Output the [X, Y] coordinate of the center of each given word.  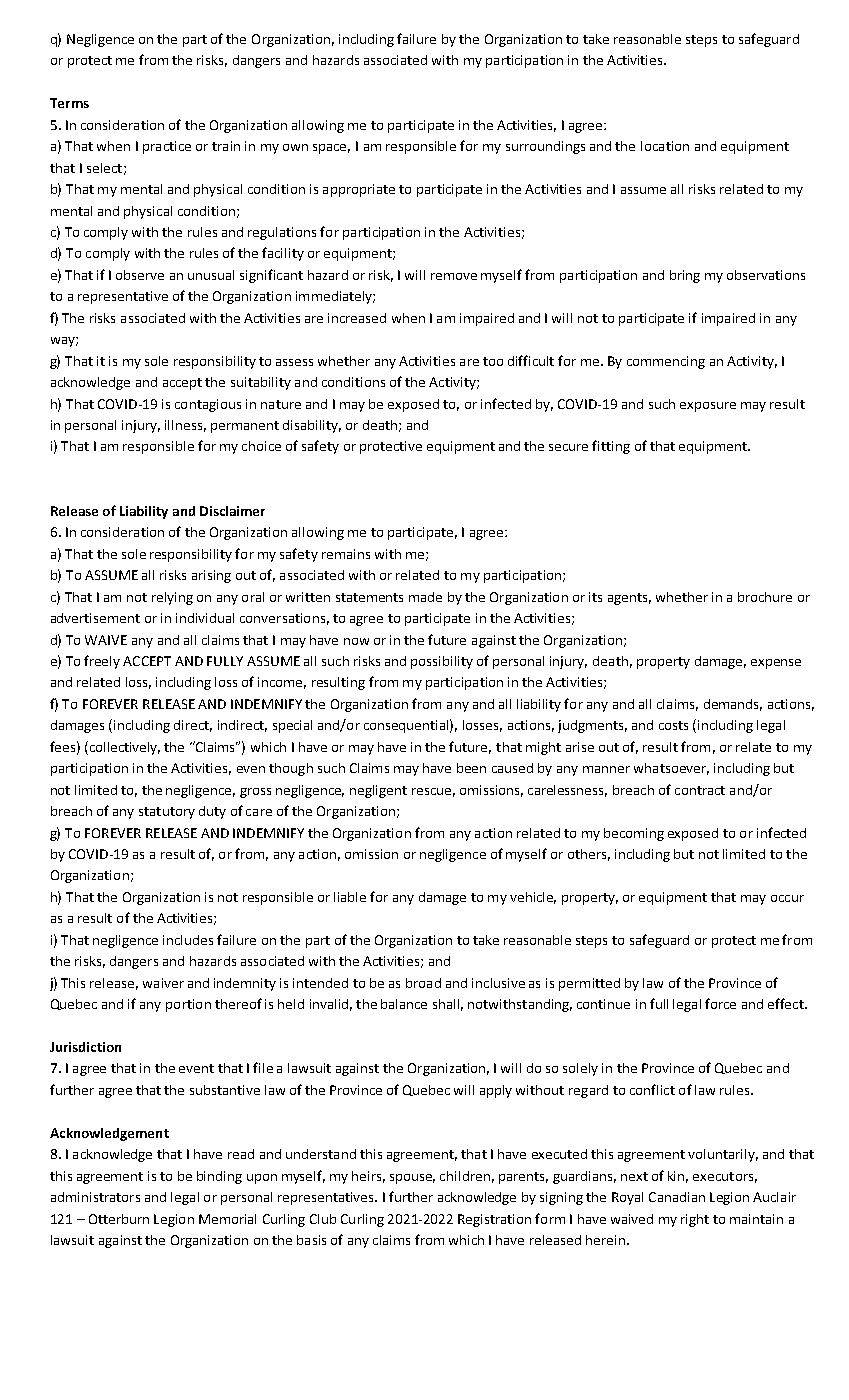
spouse [412, 1179]
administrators [95, 1197]
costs [673, 725]
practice [167, 147]
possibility [442, 662]
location [665, 146]
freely [102, 662]
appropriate [359, 190]
